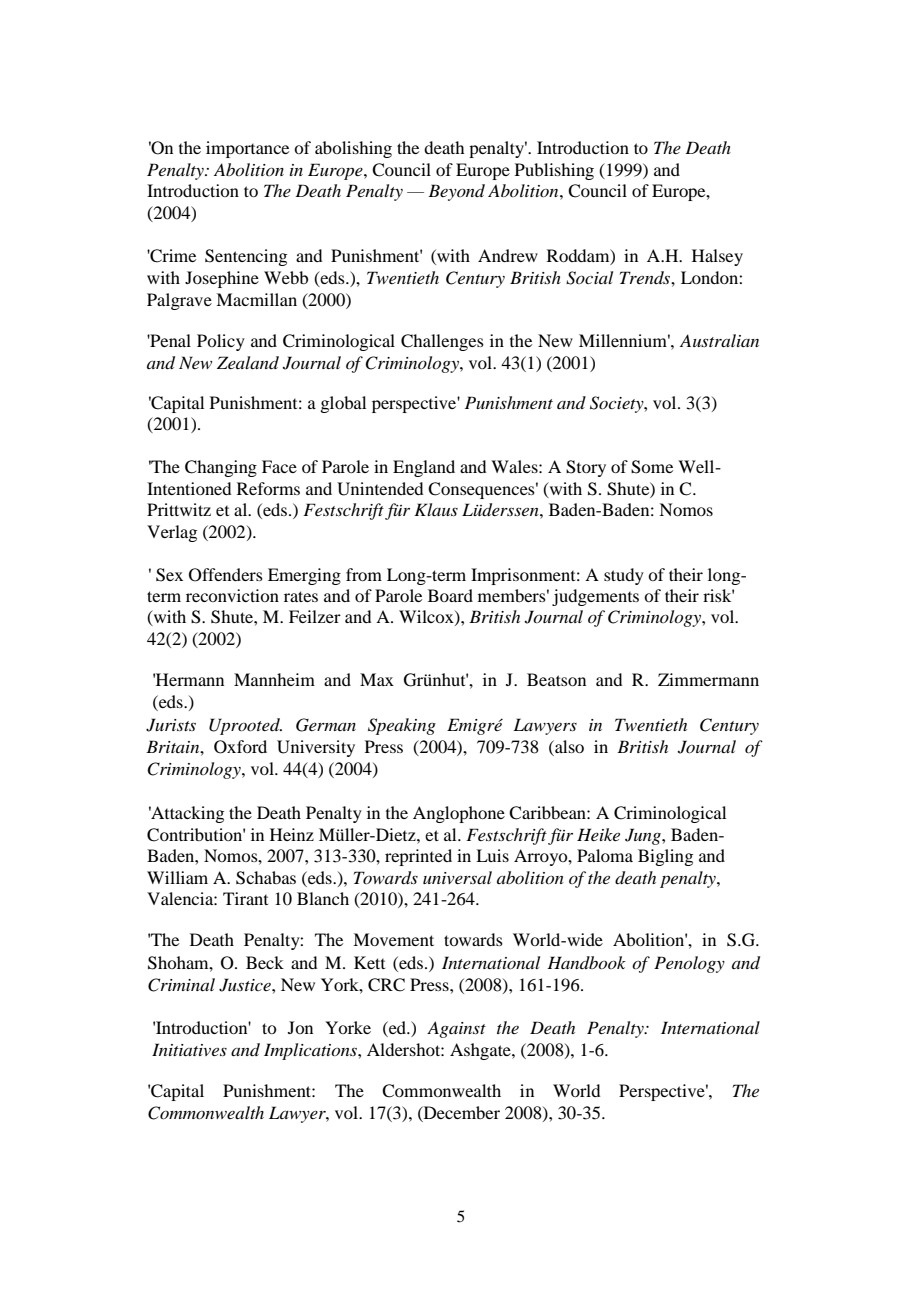 This screenshot has width=924, height=1309. Describe the element at coordinates (456, 1029) in the screenshot. I see `Against` at that location.
